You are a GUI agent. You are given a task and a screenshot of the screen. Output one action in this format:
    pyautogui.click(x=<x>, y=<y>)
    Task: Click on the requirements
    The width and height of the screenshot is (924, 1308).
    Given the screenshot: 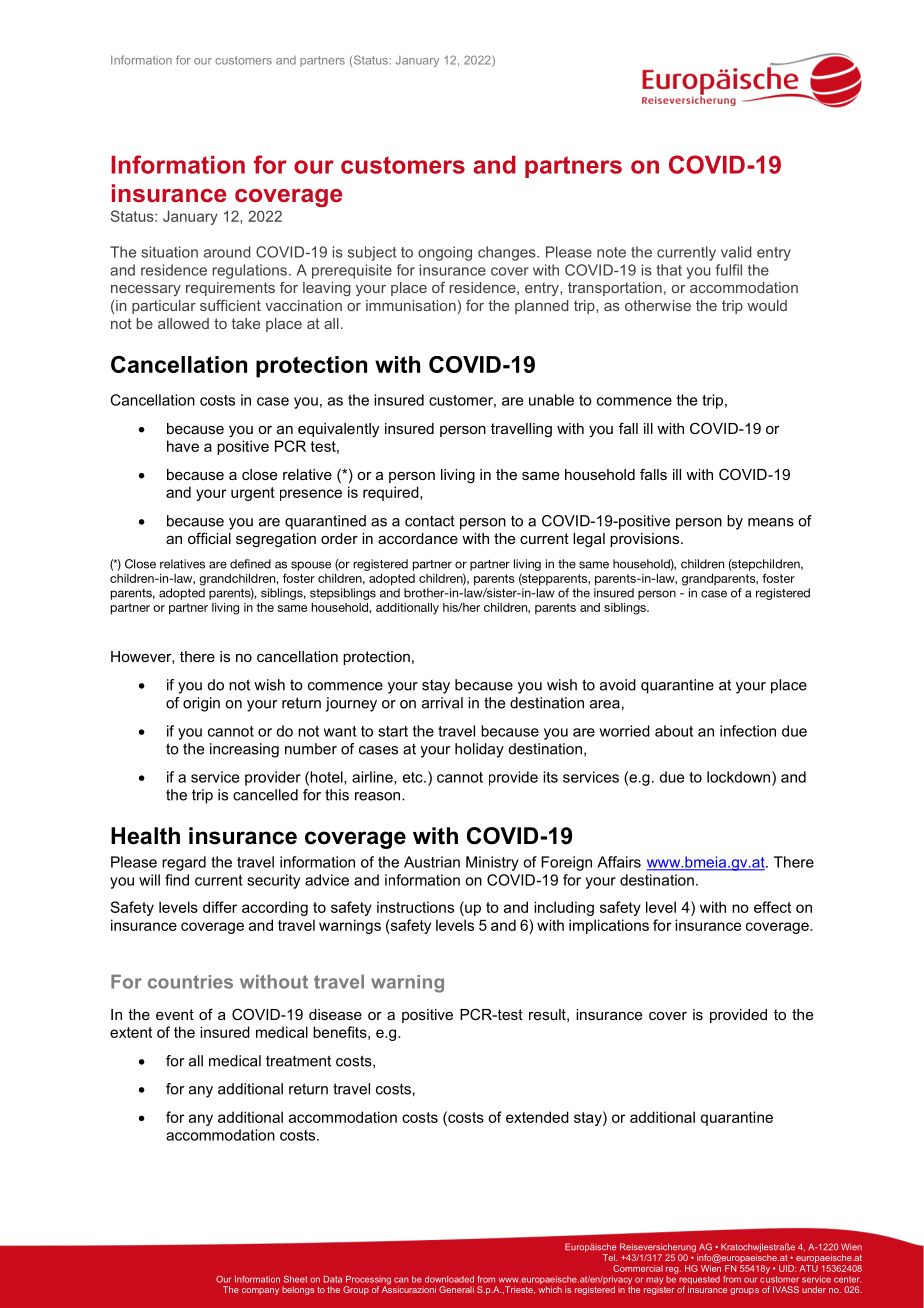 What is the action you would take?
    pyautogui.click(x=230, y=289)
